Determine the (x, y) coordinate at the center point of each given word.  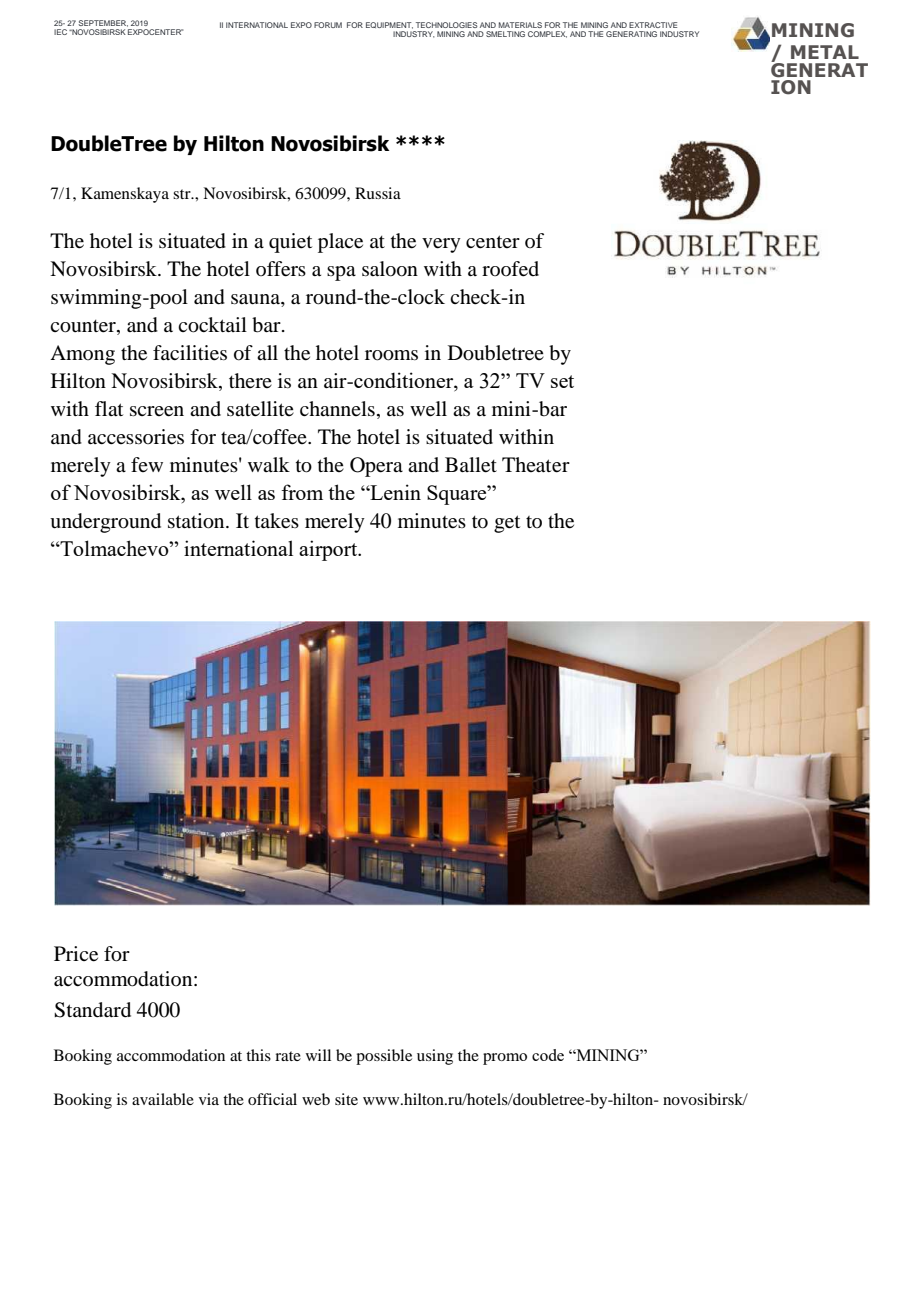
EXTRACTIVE (653, 25)
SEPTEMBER (103, 23)
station (197, 521)
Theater (536, 465)
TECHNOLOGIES (447, 25)
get (507, 524)
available (163, 1099)
